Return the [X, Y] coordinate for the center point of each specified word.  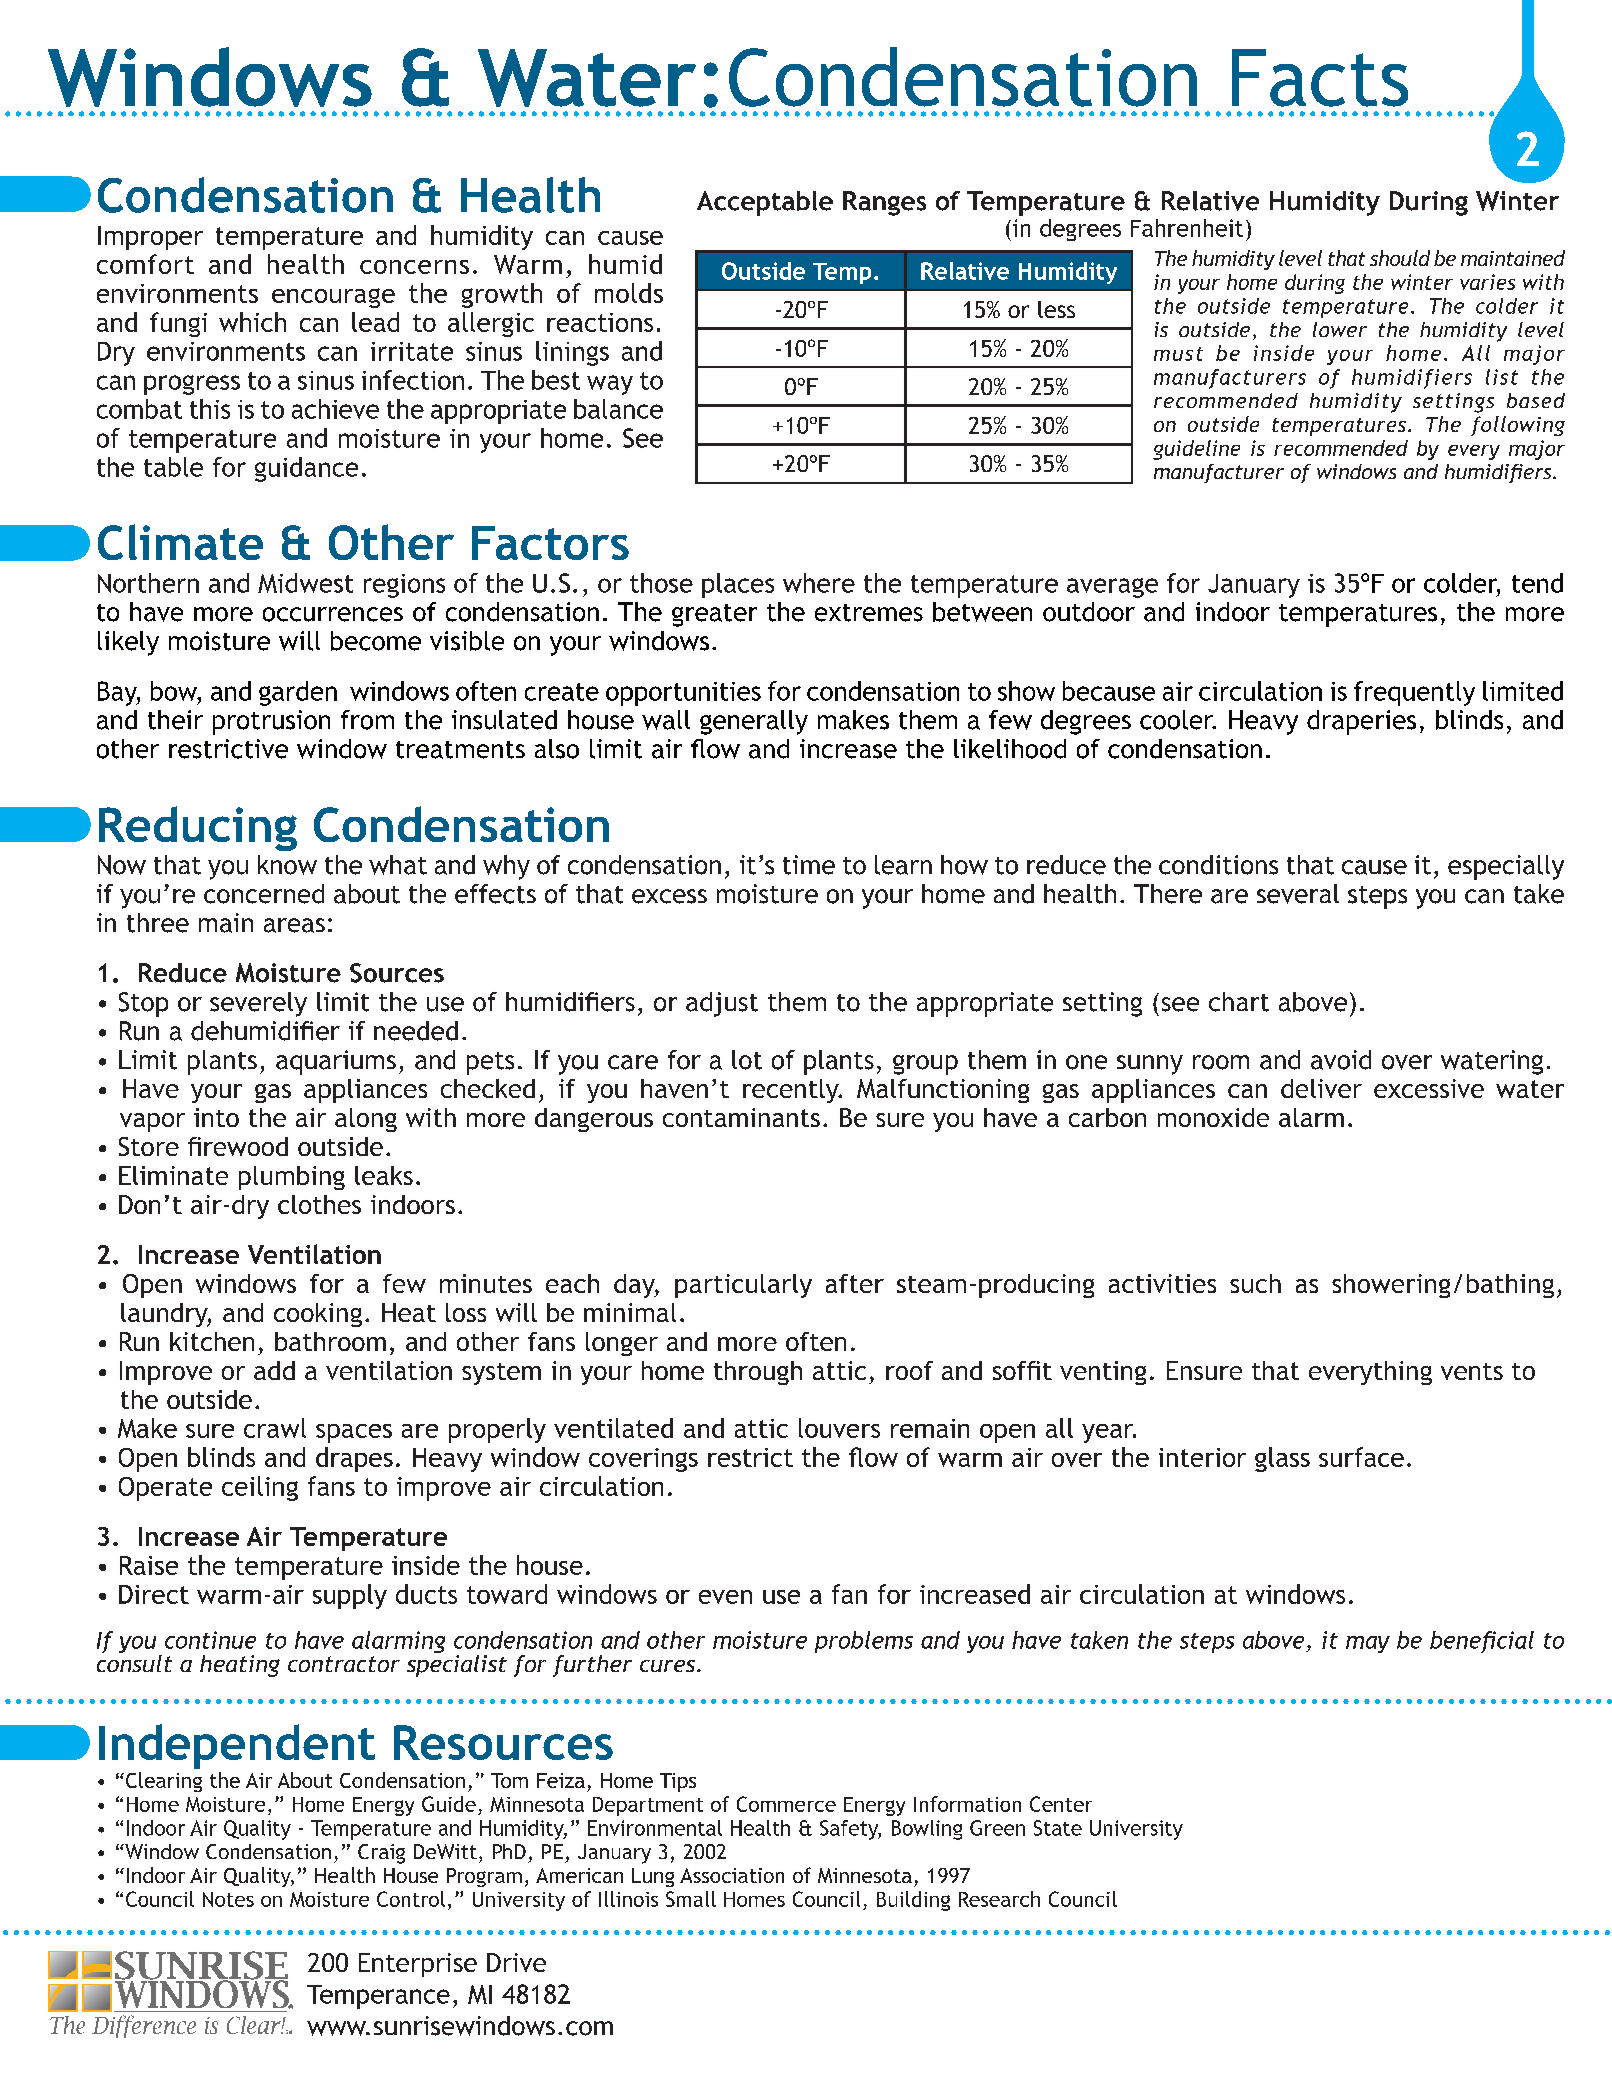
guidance [306, 469]
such [1255, 1283]
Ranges [884, 203]
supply [350, 1596]
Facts [1320, 78]
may [1368, 1644]
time [809, 865]
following [1518, 426]
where [819, 583]
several [1298, 894]
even [725, 1597]
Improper [150, 238]
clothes [319, 1204]
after [855, 1283]
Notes [228, 1899]
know [287, 865]
